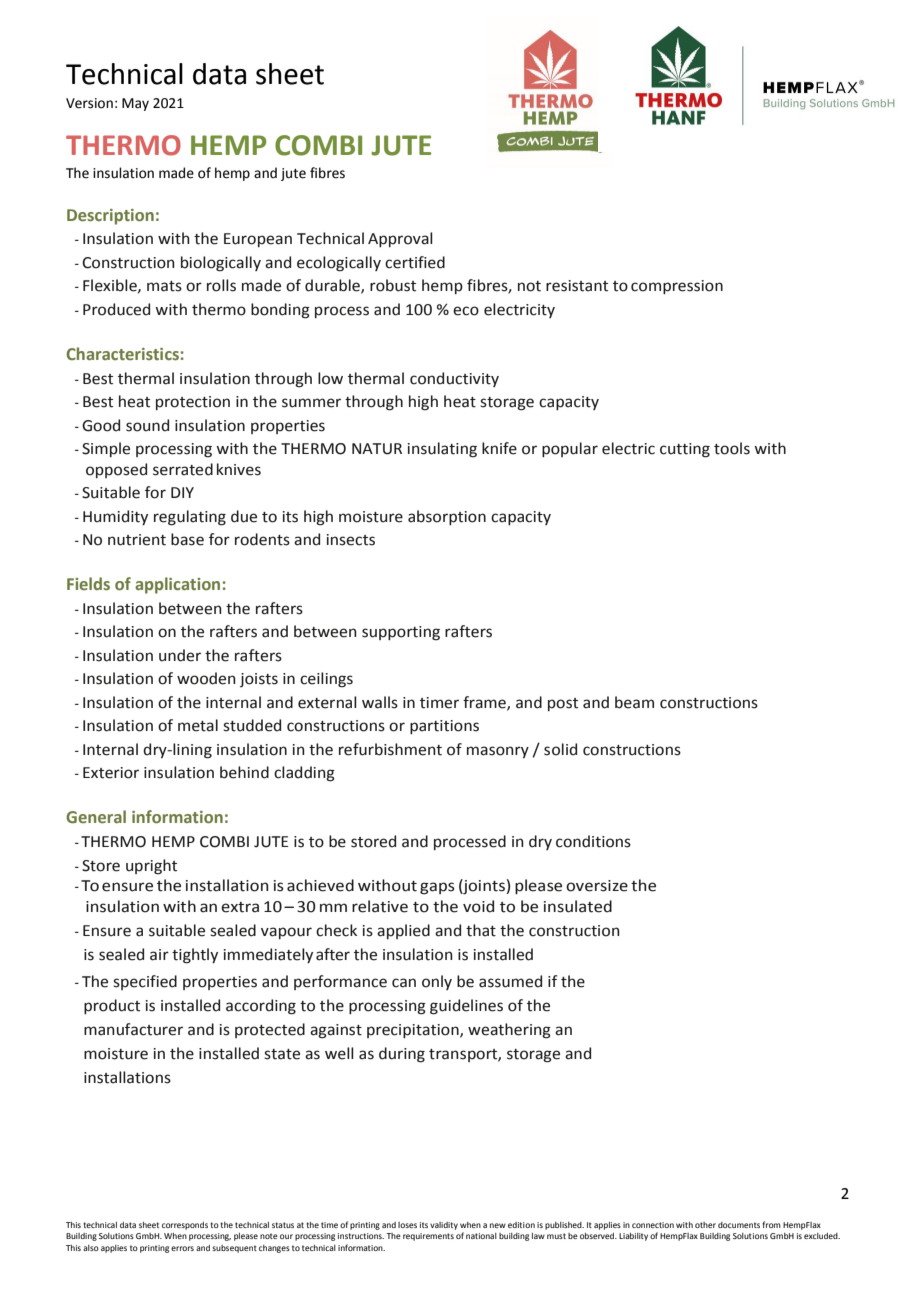 The height and width of the image is (1308, 924). Describe the element at coordinates (185, 1226) in the image. I see `corresponds` at that location.
